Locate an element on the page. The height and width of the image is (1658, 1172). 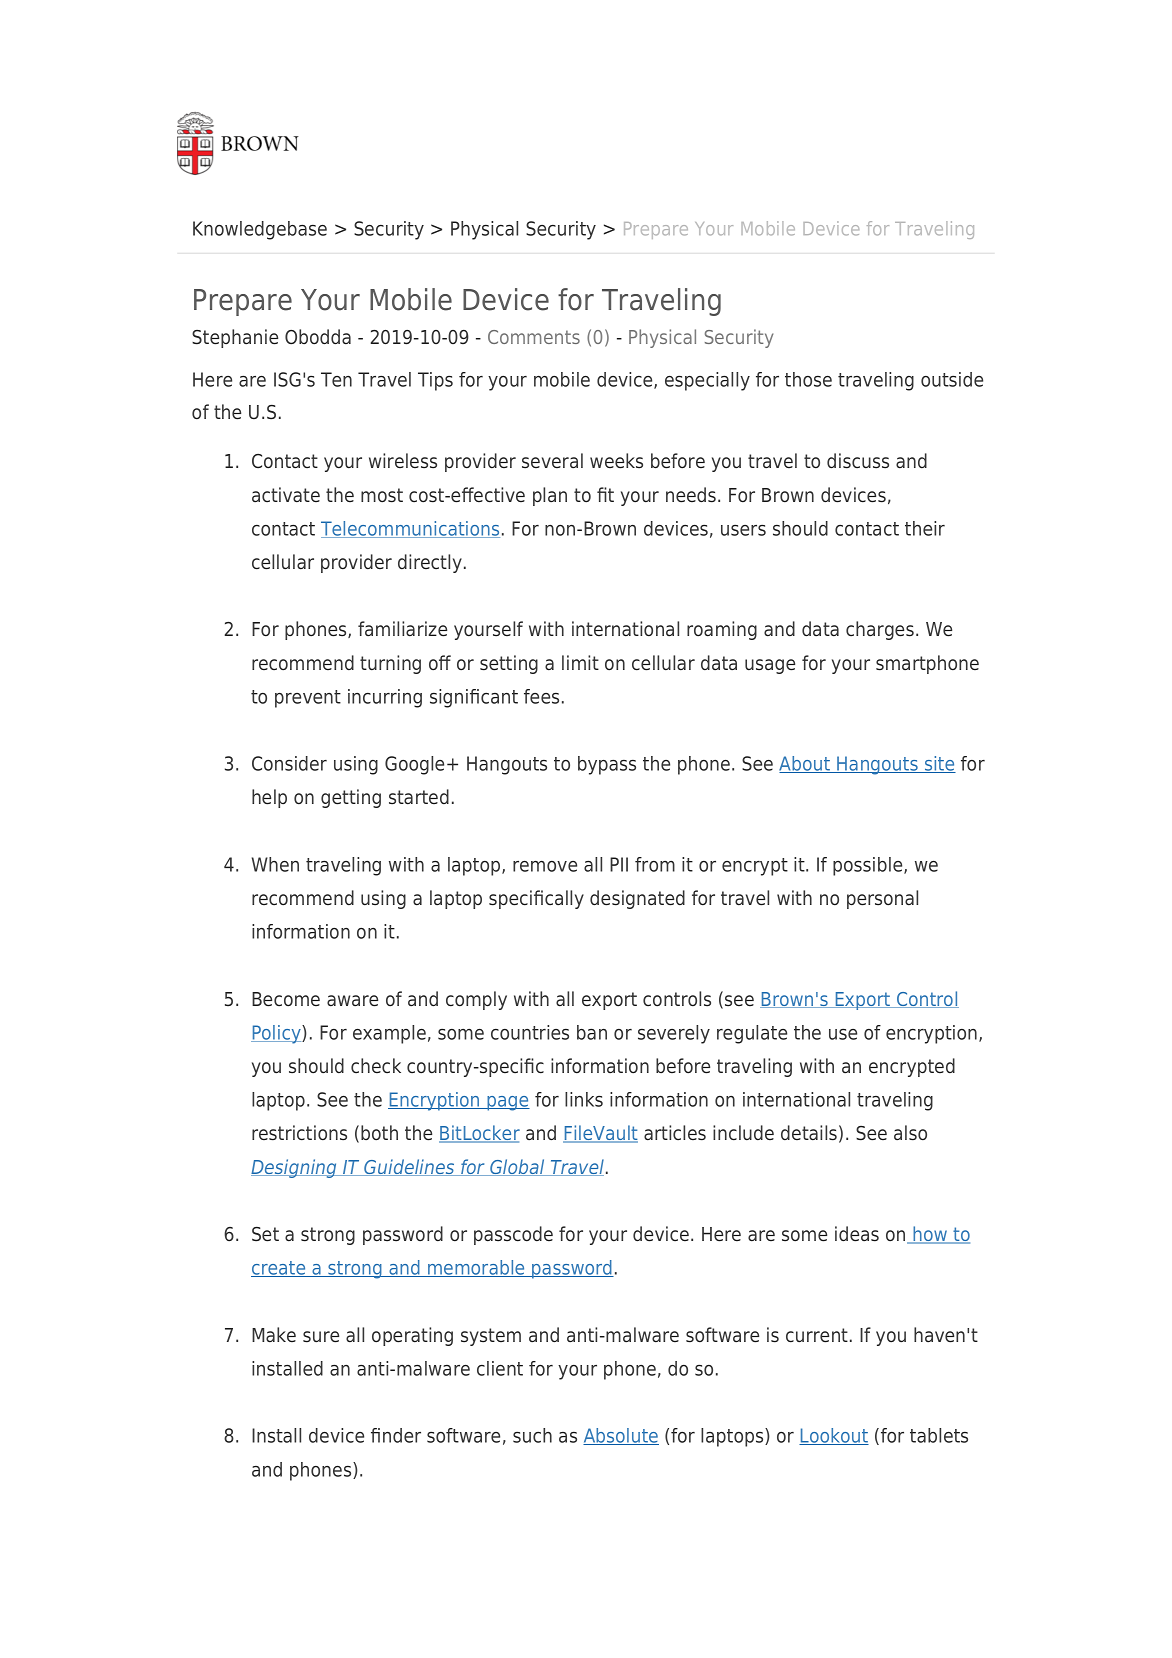
those is located at coordinates (808, 379).
